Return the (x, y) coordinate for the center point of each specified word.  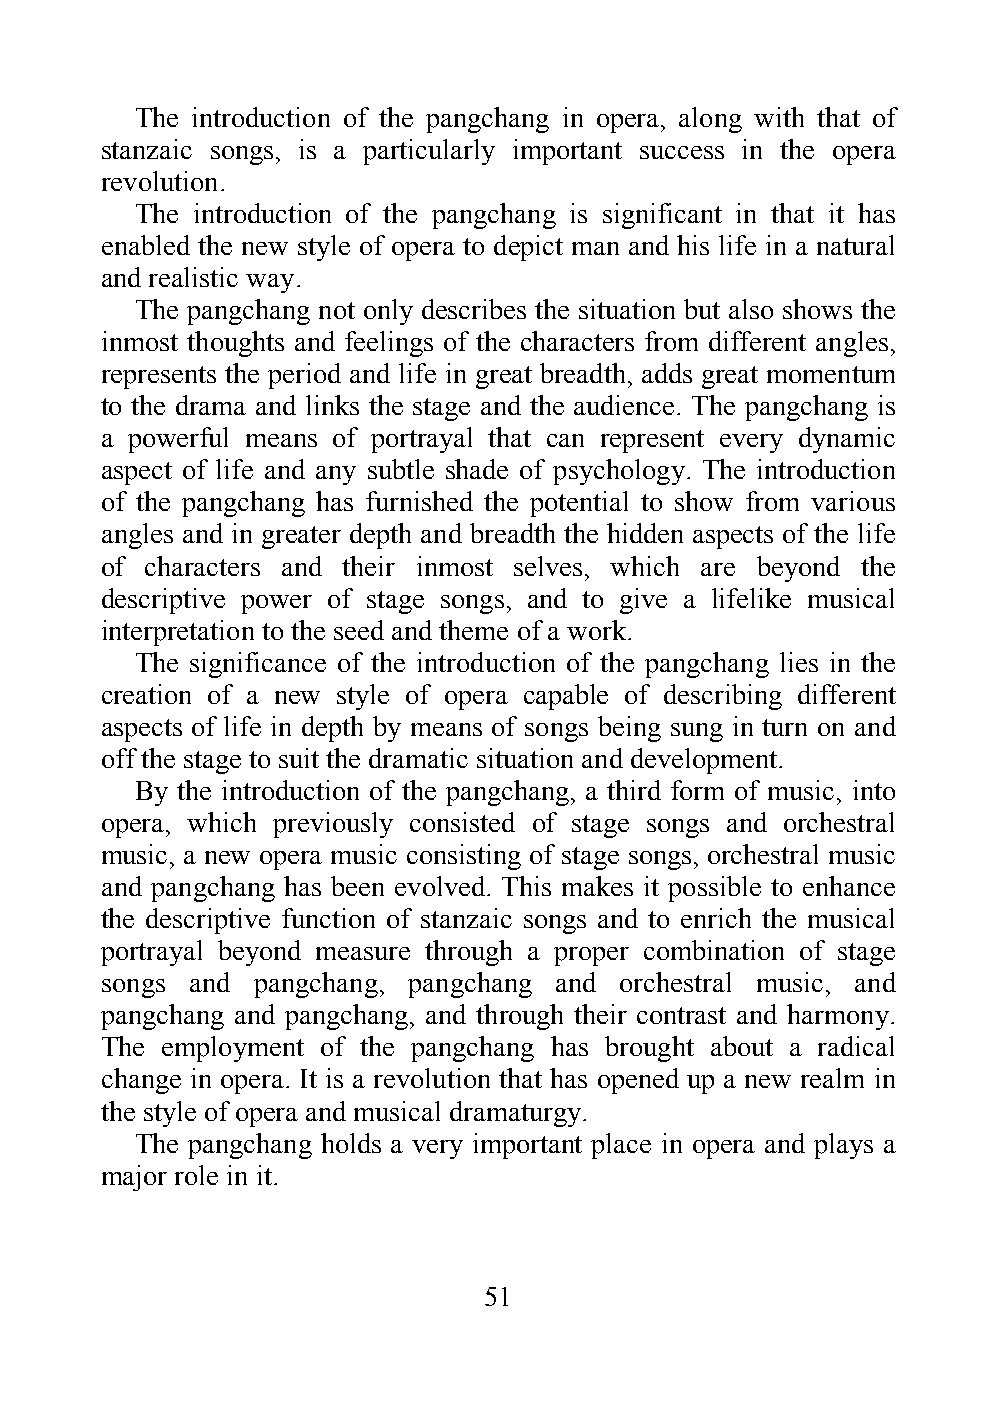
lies (799, 662)
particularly (429, 152)
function (328, 918)
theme (473, 630)
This (526, 886)
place (621, 1146)
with (779, 117)
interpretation (178, 633)
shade (477, 469)
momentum (831, 374)
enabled (146, 245)
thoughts (235, 344)
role (196, 1175)
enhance (849, 886)
